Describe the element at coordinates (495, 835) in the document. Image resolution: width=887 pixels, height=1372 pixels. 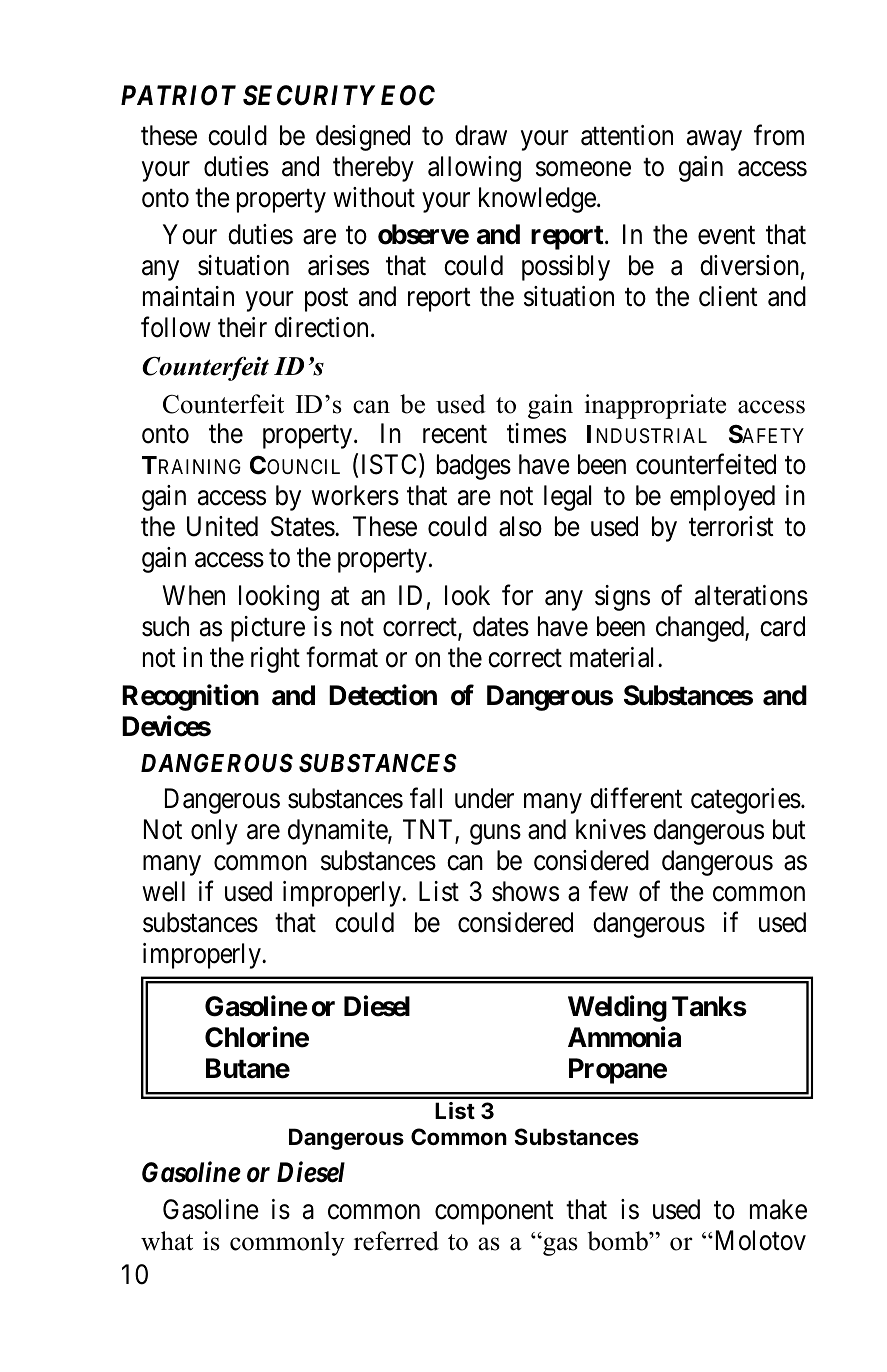
I see `guns` at that location.
